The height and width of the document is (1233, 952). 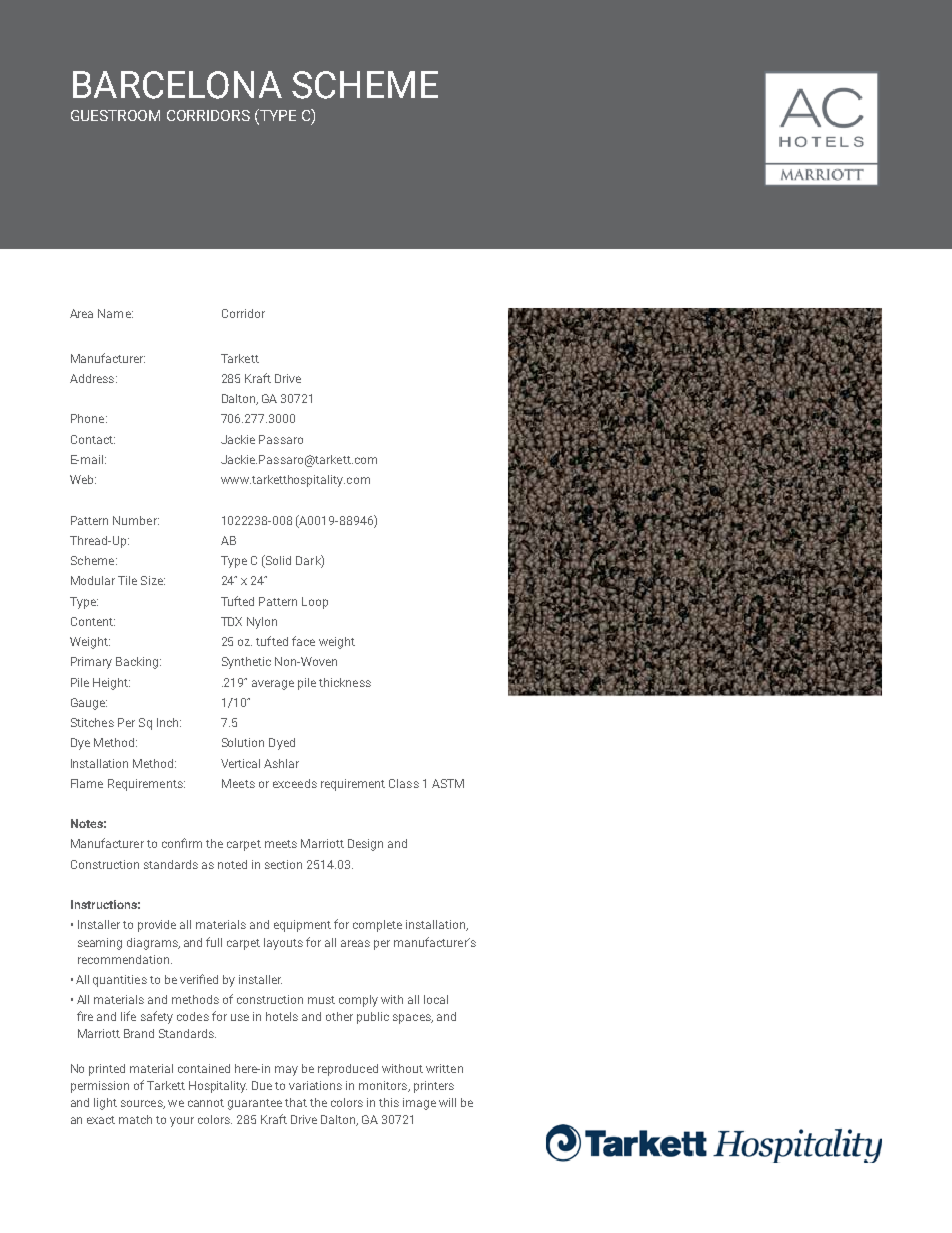 I want to click on Synthetic, so click(x=246, y=663).
